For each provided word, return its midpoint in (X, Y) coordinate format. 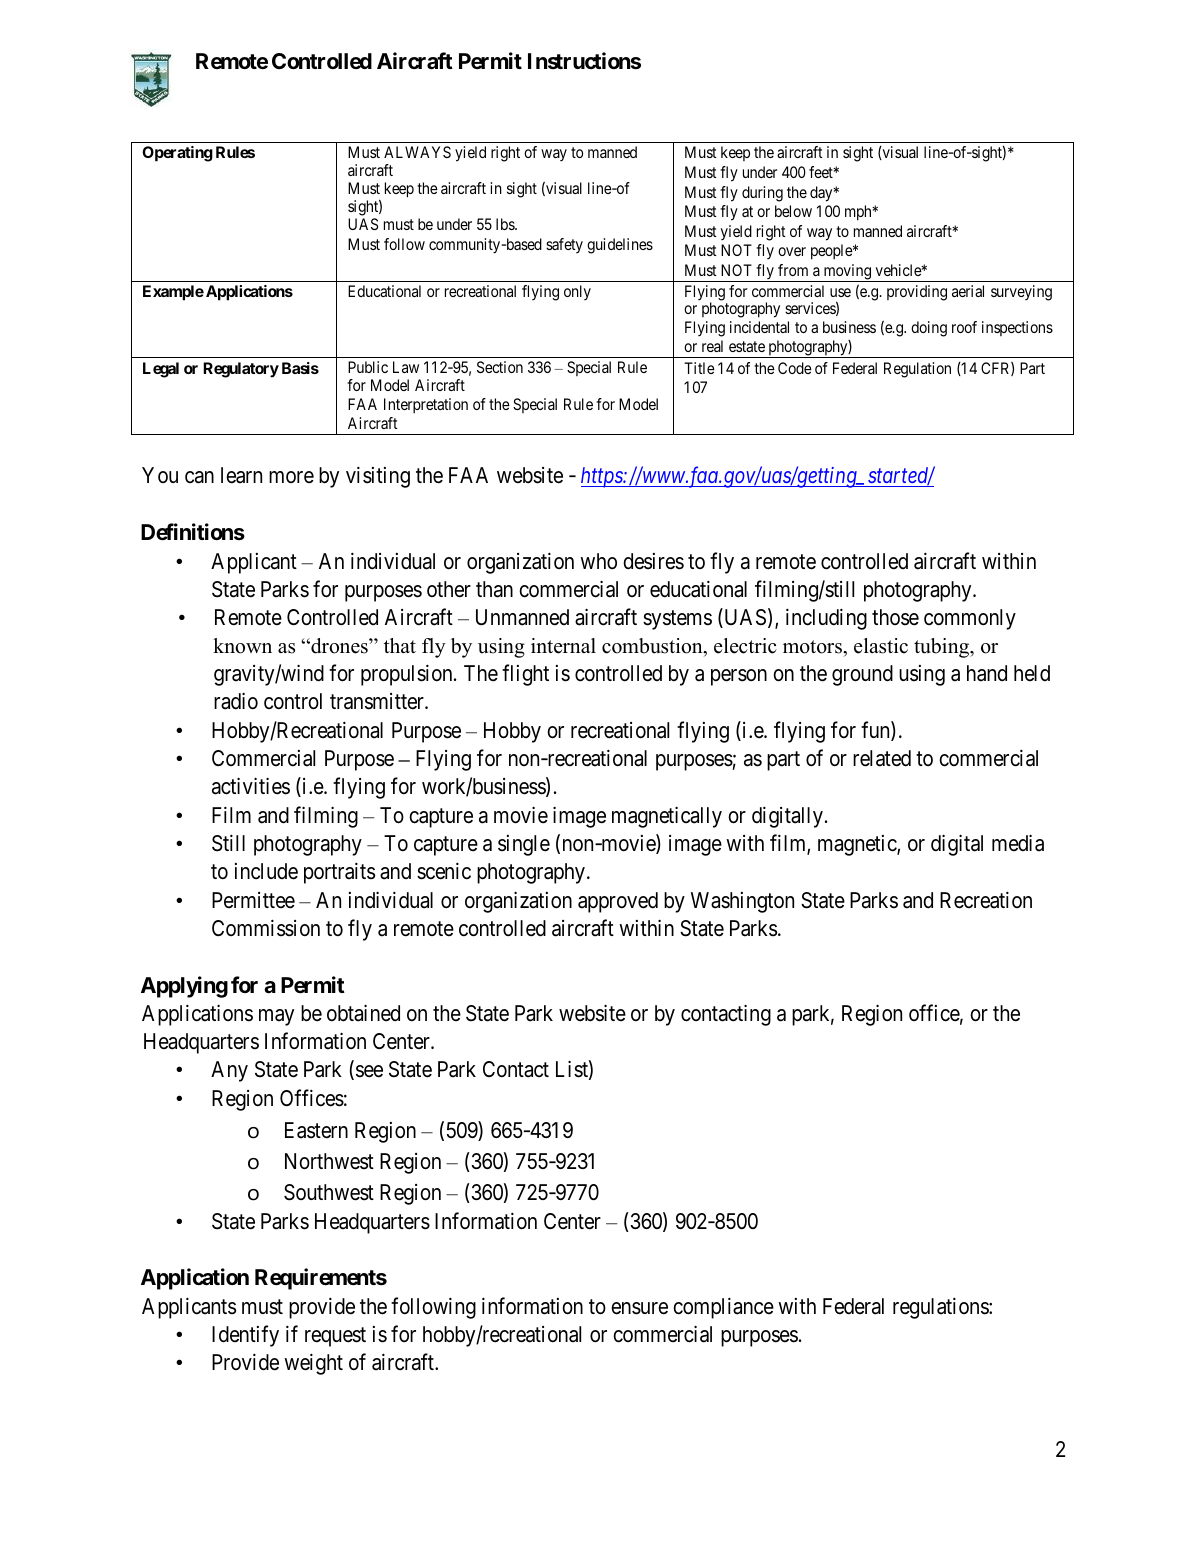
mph (859, 213)
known (242, 646)
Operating (177, 154)
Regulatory (241, 370)
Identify (245, 1336)
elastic (881, 646)
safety (564, 245)
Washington (742, 902)
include (266, 871)
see (368, 1073)
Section (500, 367)
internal (563, 646)
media (1018, 843)
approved (618, 902)
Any (229, 1071)
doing (929, 329)
